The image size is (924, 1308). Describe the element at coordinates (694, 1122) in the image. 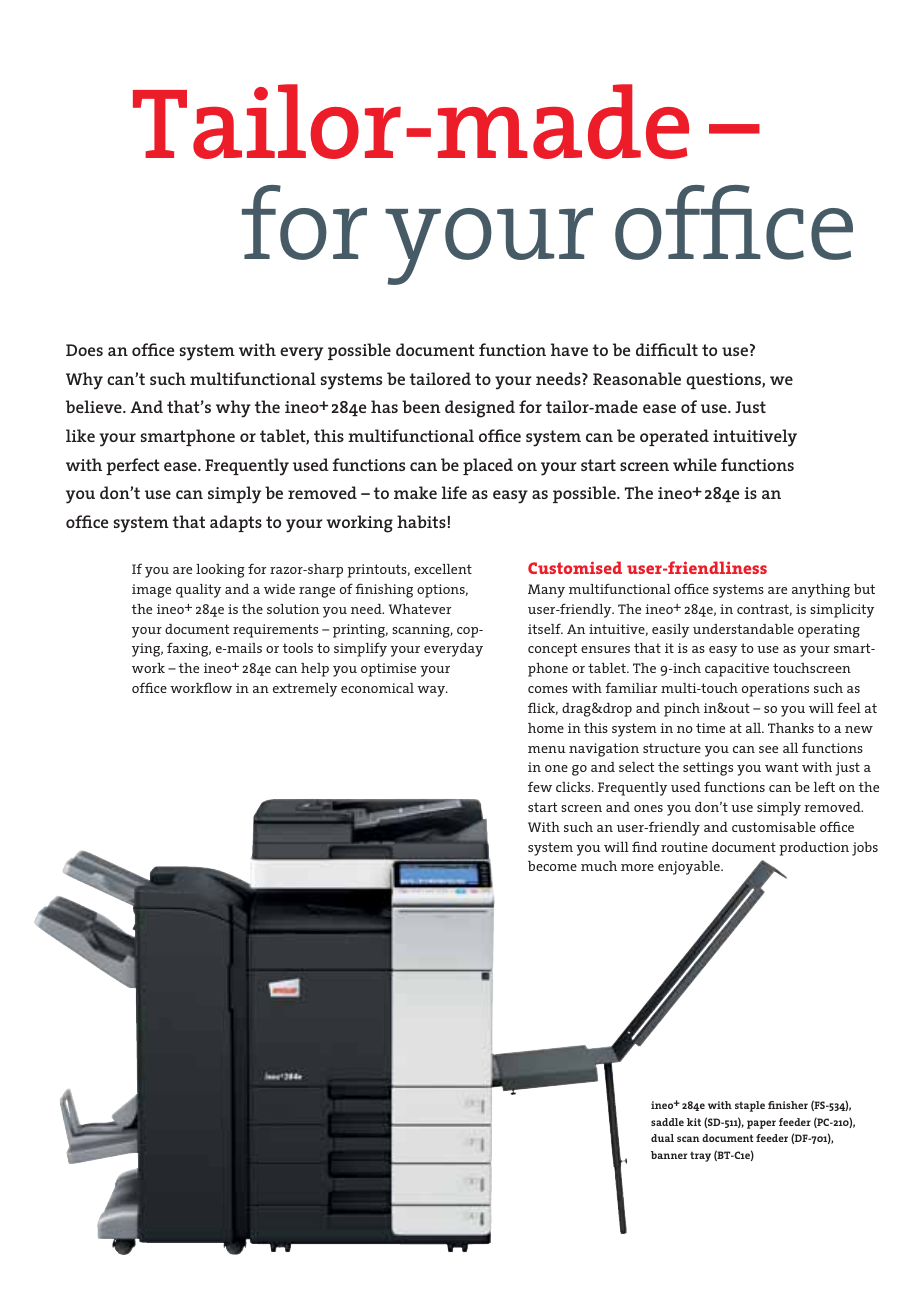

I see `kit` at that location.
